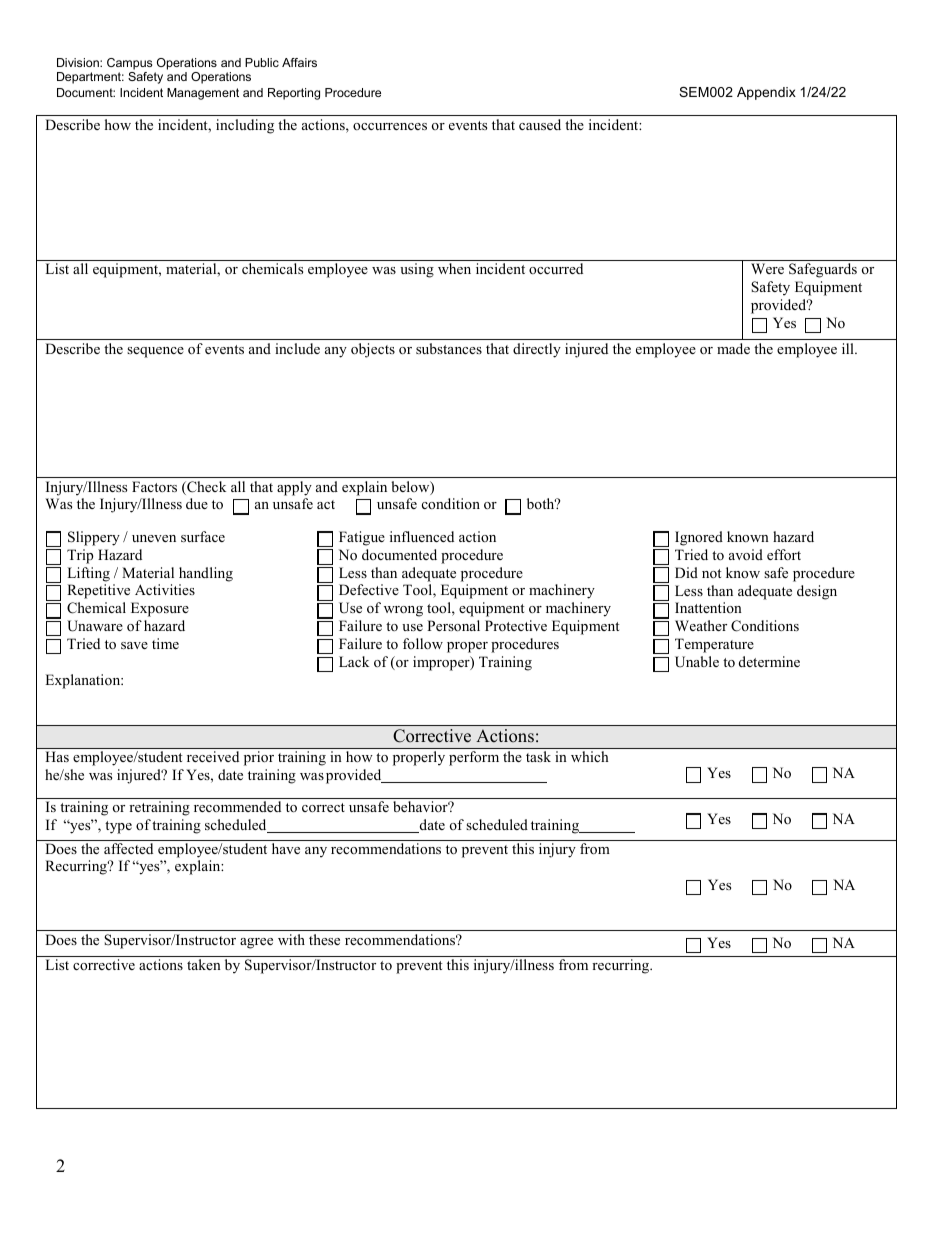  Describe the element at coordinates (449, 348) in the screenshot. I see `substances` at that location.
